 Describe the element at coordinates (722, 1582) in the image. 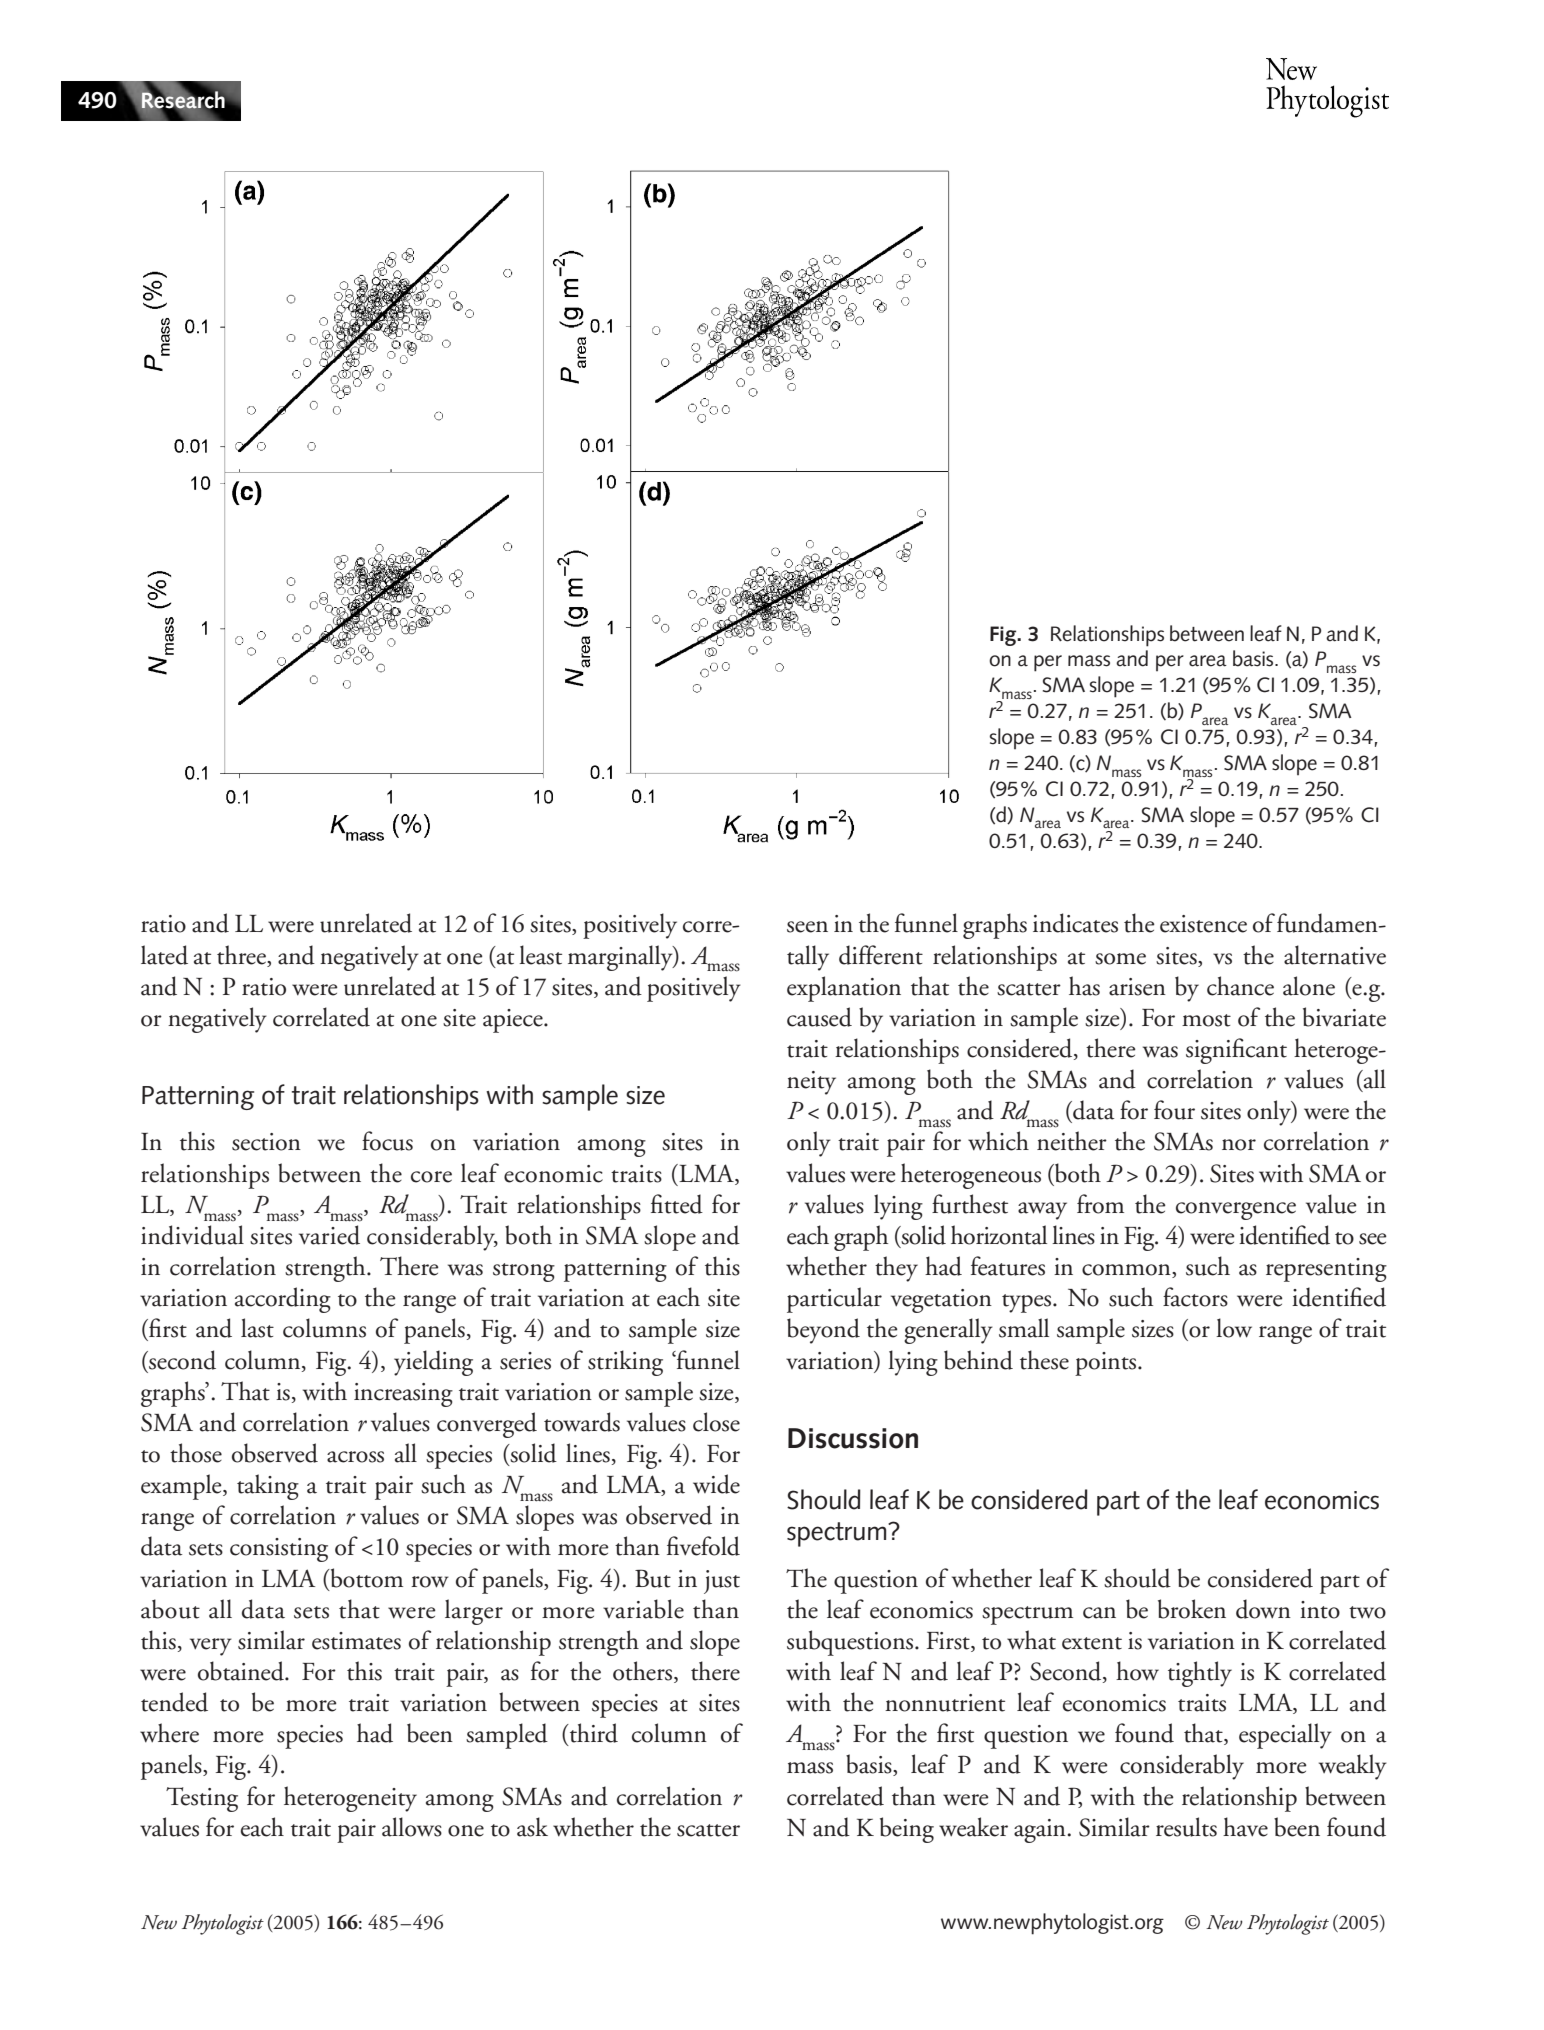

I see `just` at that location.
